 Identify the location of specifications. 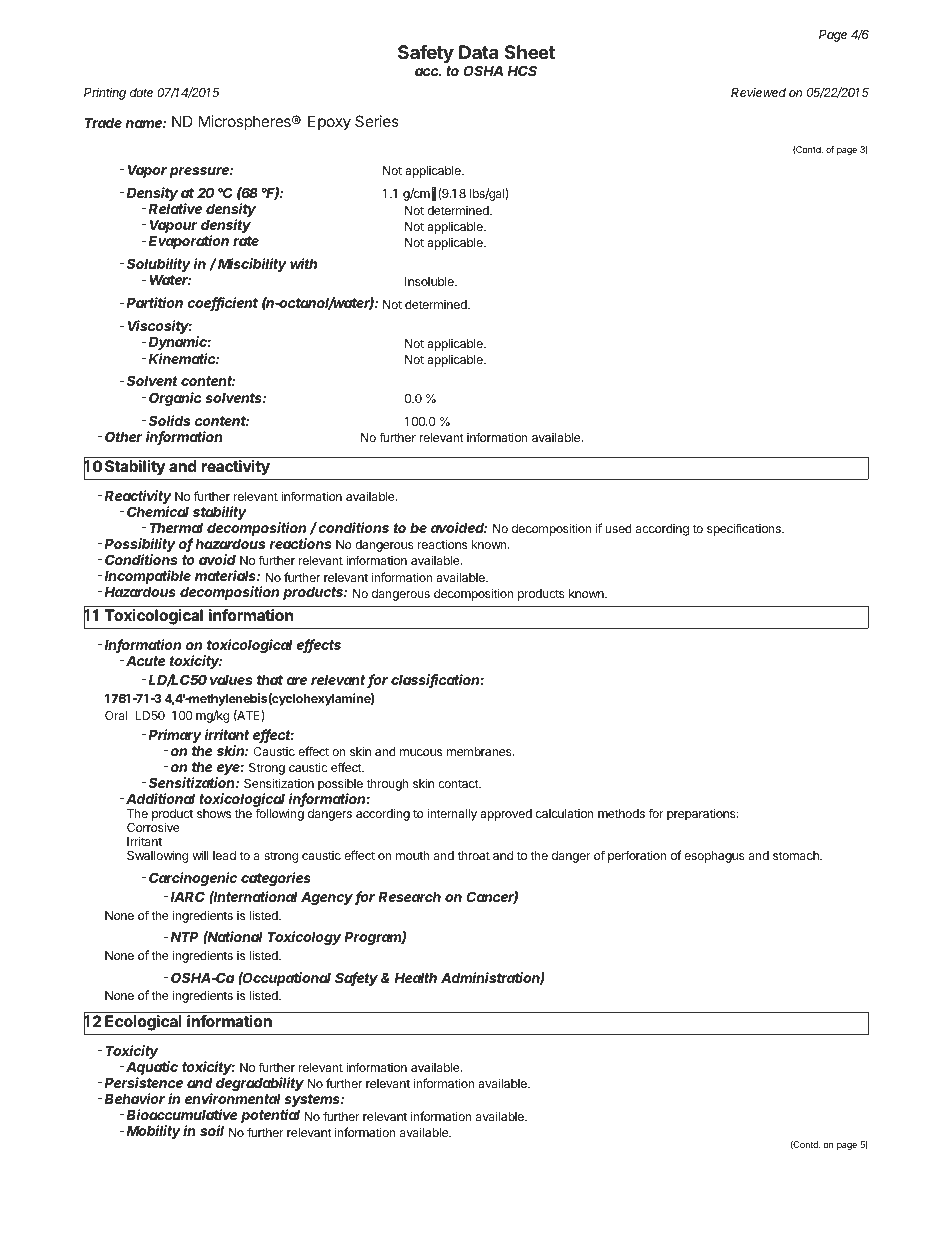
(745, 529).
